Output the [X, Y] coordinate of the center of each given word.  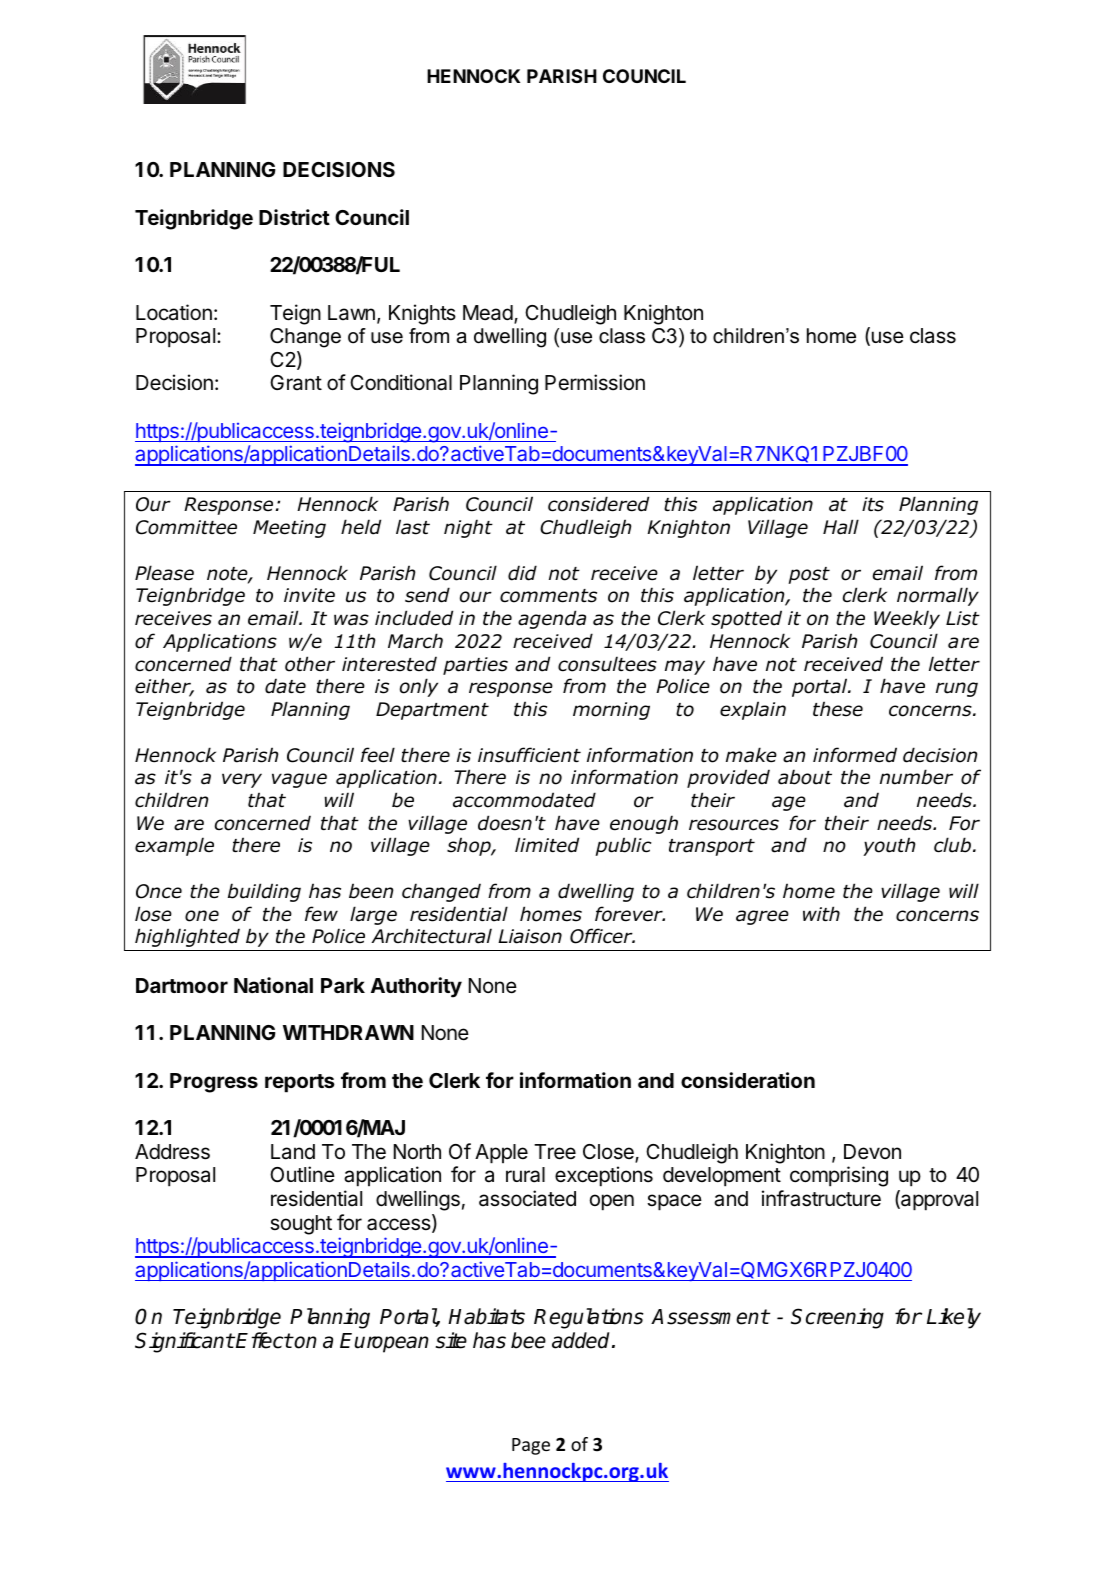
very [242, 780]
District [294, 217]
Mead [488, 313]
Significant [184, 1342]
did [522, 573]
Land [293, 1152]
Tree [555, 1152]
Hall [841, 527]
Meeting [289, 529]
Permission [595, 382]
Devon [872, 1152]
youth [889, 846]
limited [547, 845]
